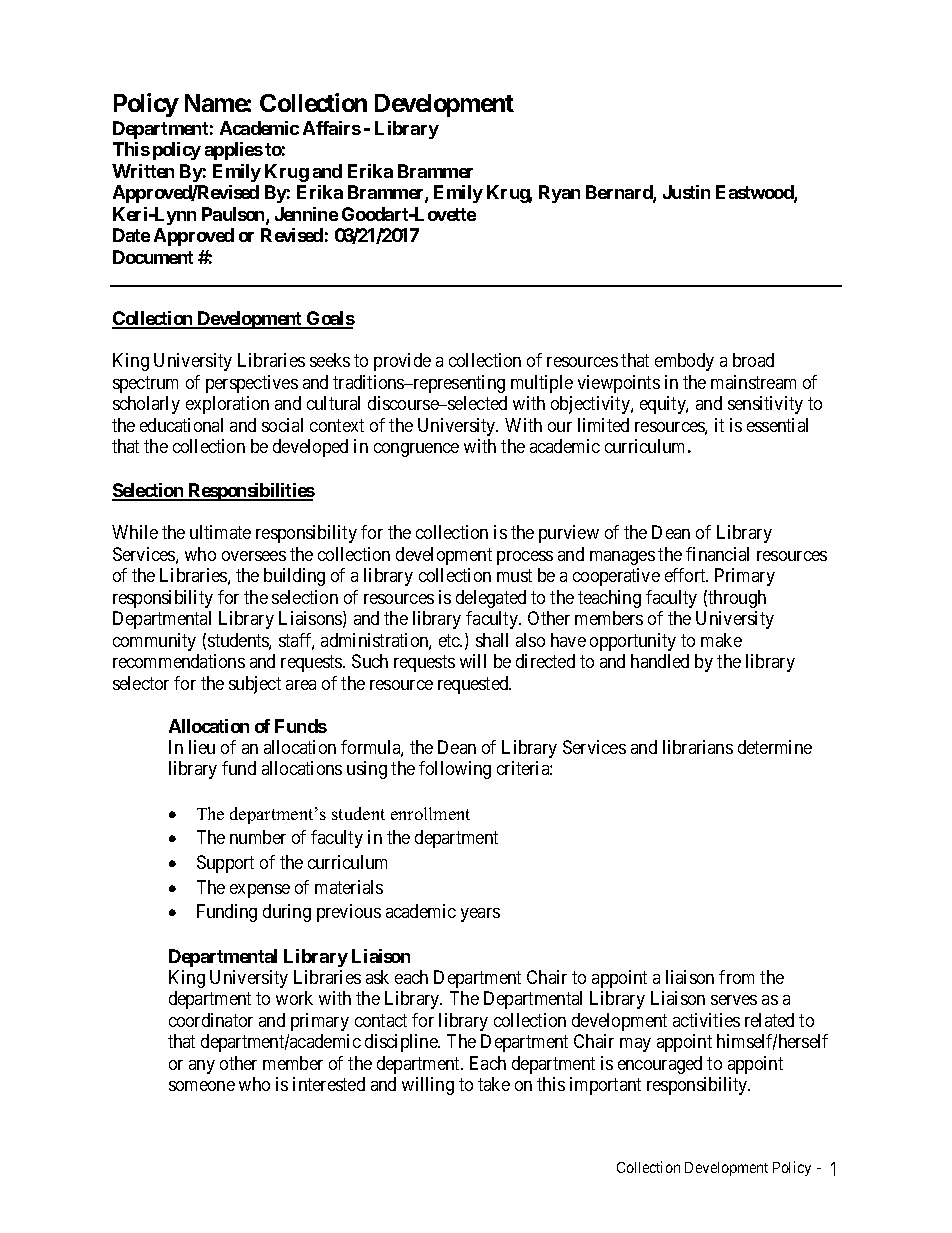 The height and width of the document is (1233, 952). I want to click on librarians, so click(698, 747).
